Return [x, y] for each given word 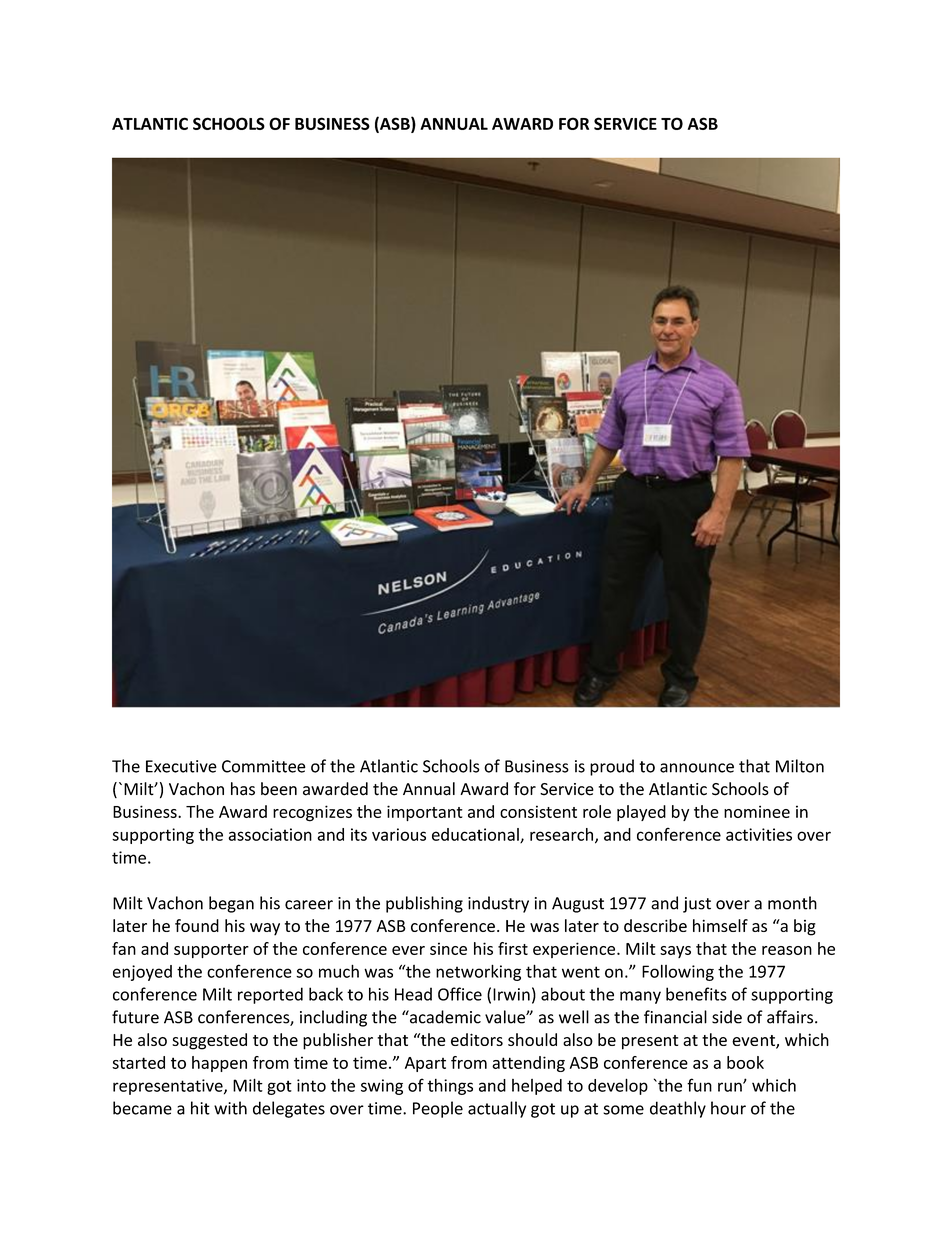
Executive [181, 766]
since [448, 948]
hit [200, 1108]
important [425, 813]
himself [720, 925]
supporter [211, 951]
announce [697, 768]
